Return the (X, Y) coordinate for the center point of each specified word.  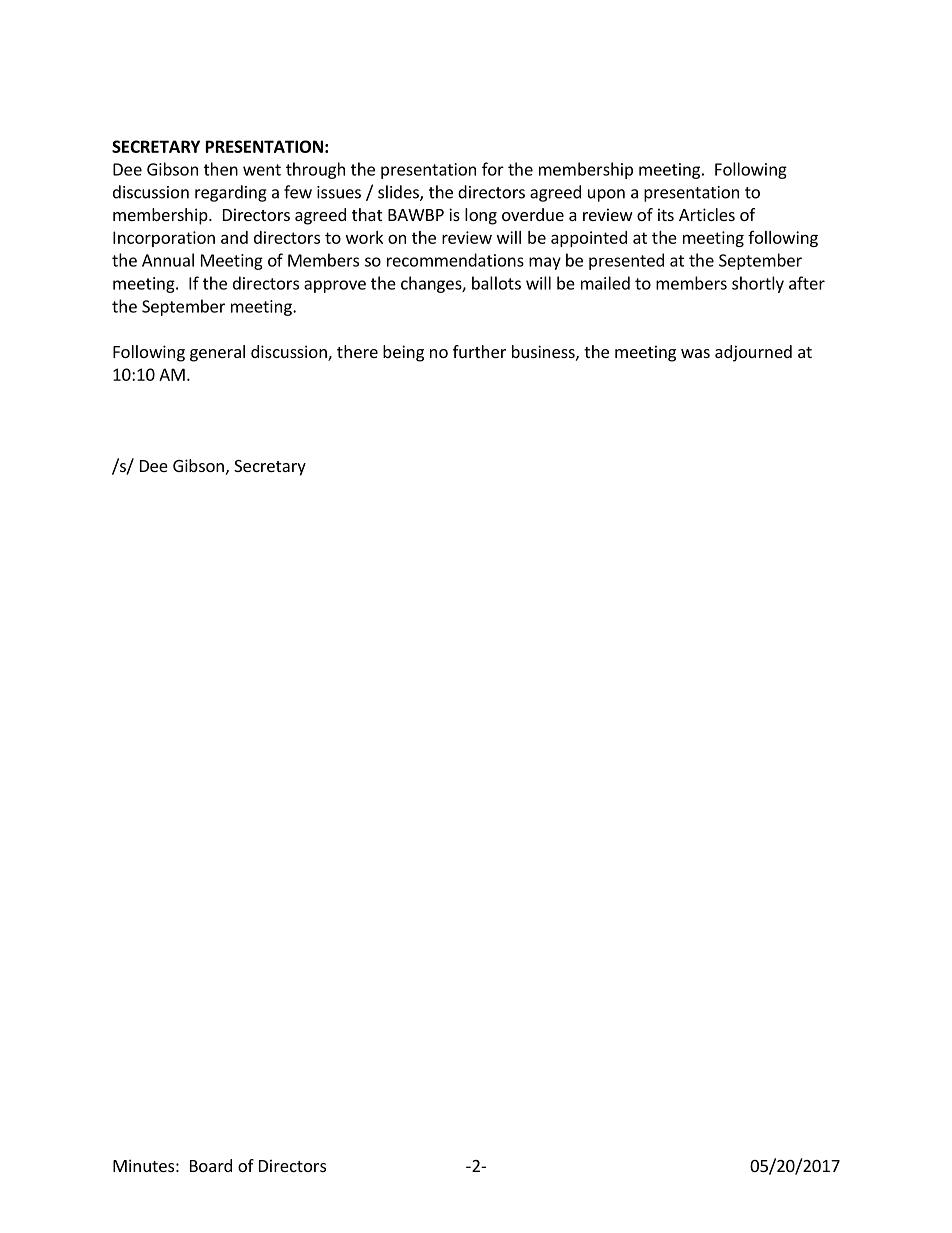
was (695, 353)
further (479, 351)
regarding (231, 193)
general (217, 353)
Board (211, 1165)
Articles (707, 214)
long (481, 216)
